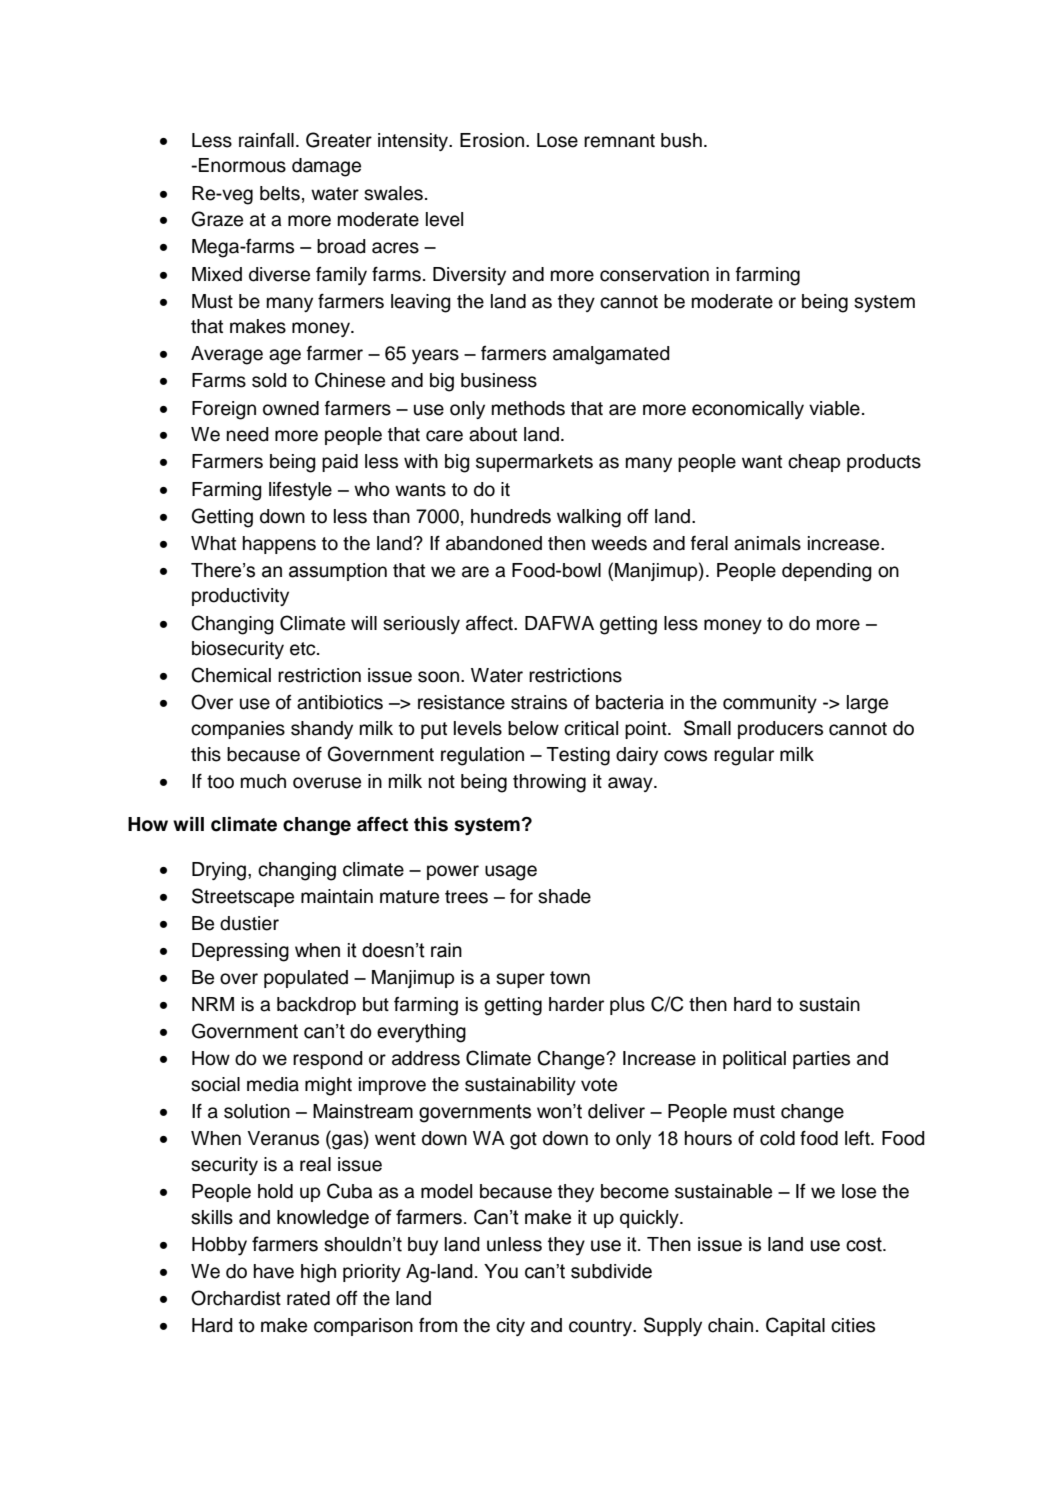 This screenshot has width=1053, height=1489. I want to click on bush, so click(681, 140).
